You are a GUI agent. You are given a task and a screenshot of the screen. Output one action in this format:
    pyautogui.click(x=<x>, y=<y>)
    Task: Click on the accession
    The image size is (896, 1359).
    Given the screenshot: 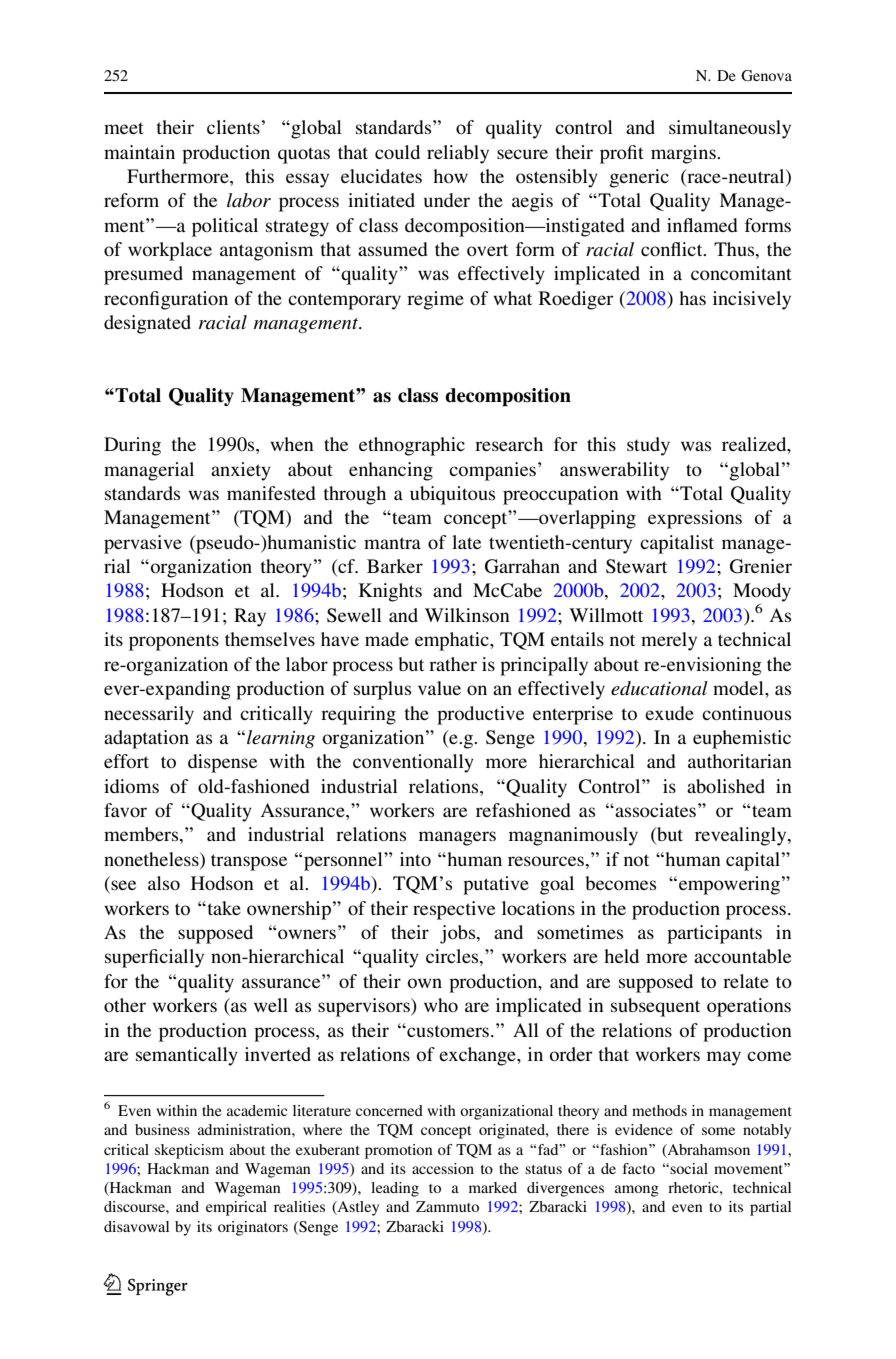 What is the action you would take?
    pyautogui.click(x=443, y=1168)
